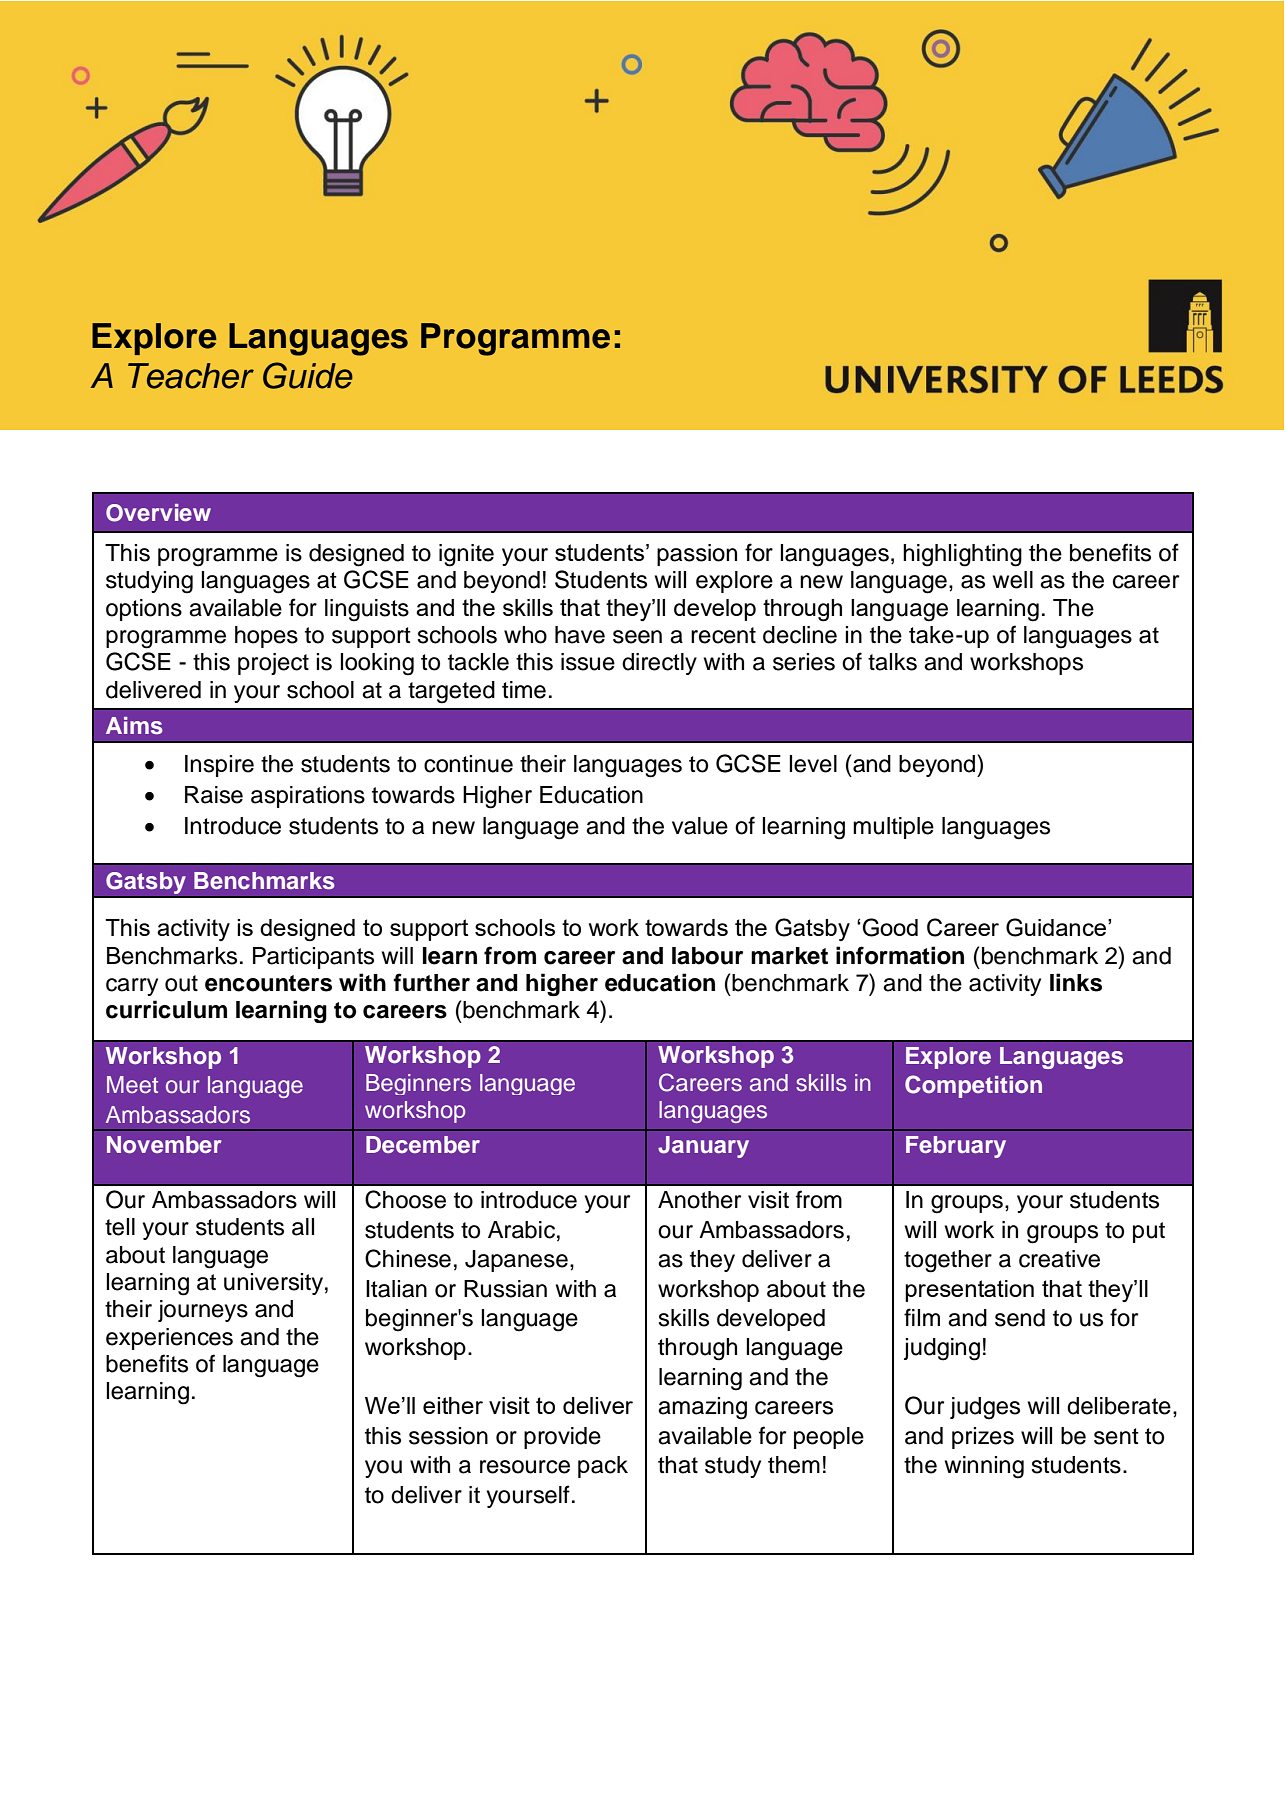 Image resolution: width=1286 pixels, height=1819 pixels. Describe the element at coordinates (1057, 927) in the screenshot. I see `Guidance` at that location.
